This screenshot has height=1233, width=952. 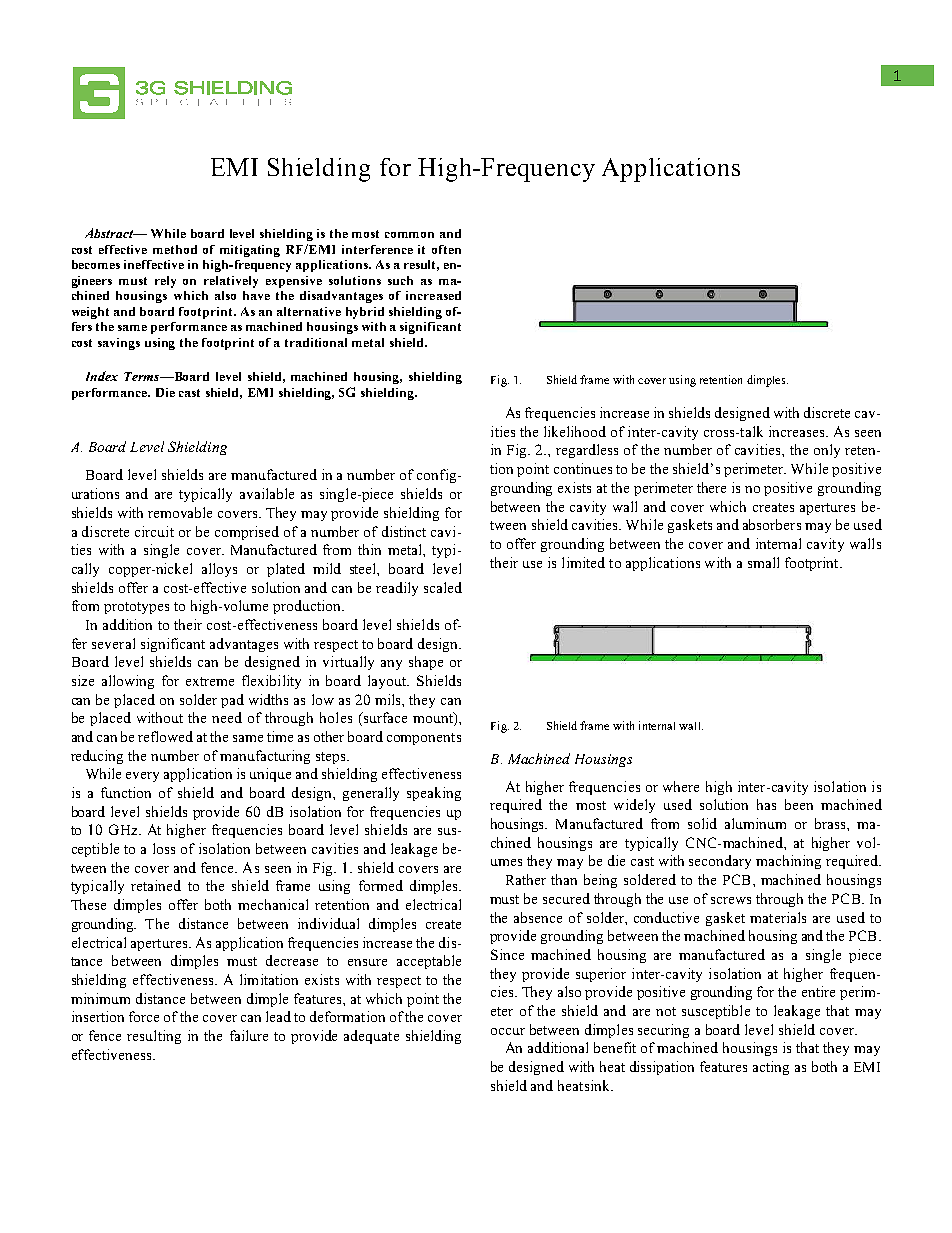 I want to click on often, so click(x=446, y=249).
